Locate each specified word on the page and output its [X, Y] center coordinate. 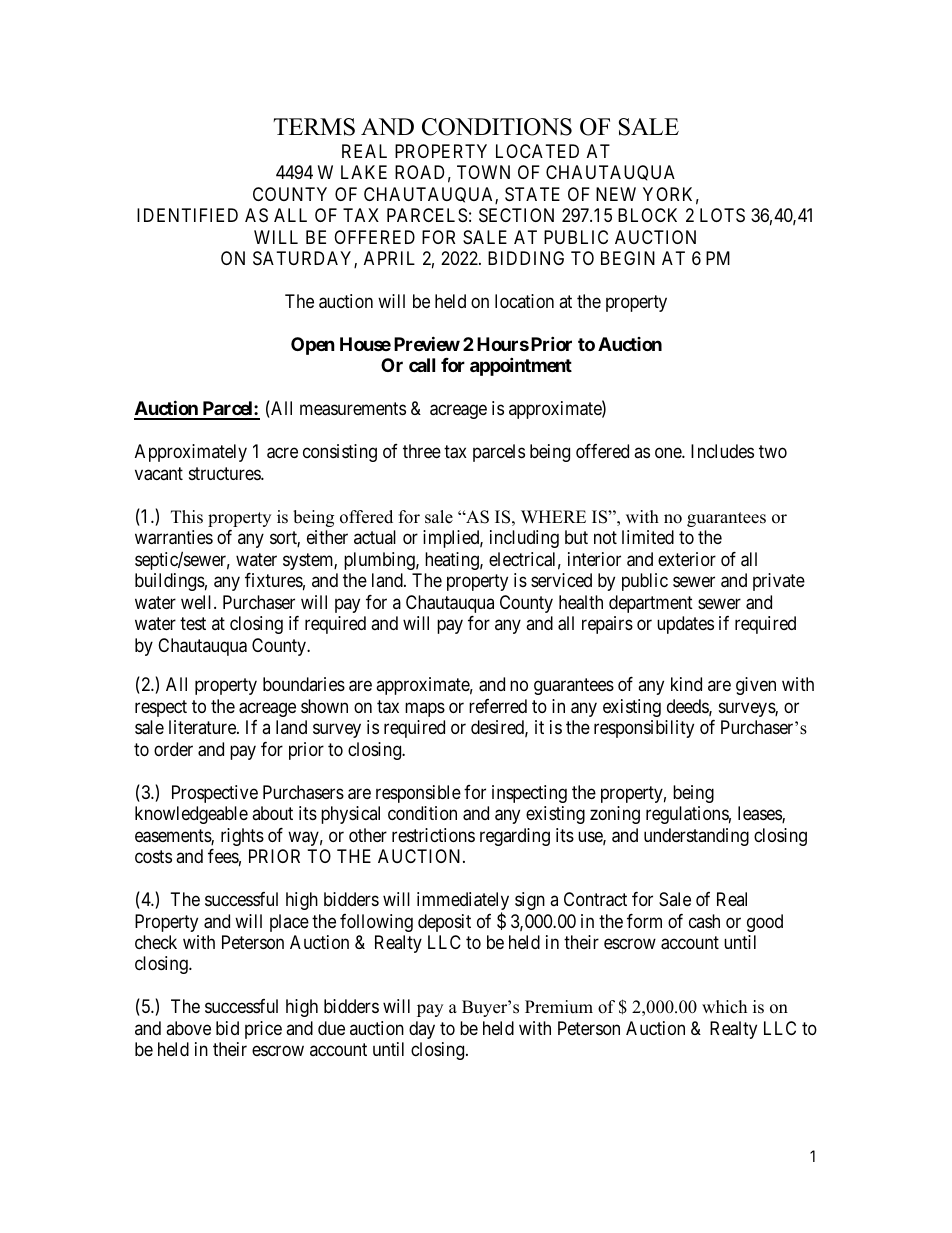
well [198, 602]
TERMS [314, 127]
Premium [559, 1007]
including [524, 539]
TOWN [483, 172]
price [263, 1030]
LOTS [722, 215]
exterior [687, 559]
